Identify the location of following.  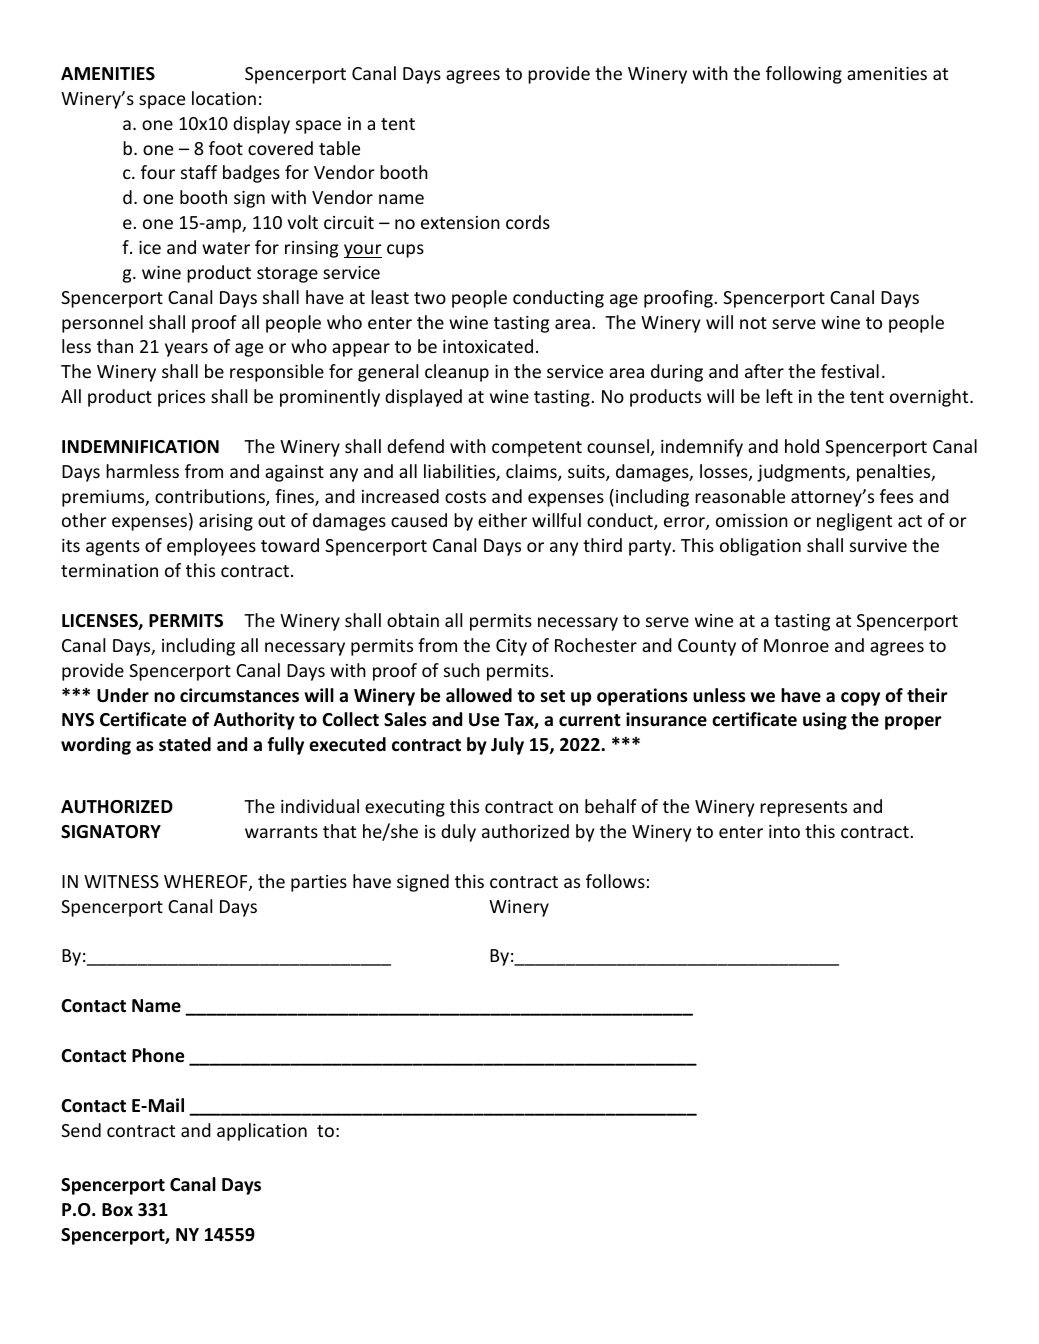
(804, 75).
